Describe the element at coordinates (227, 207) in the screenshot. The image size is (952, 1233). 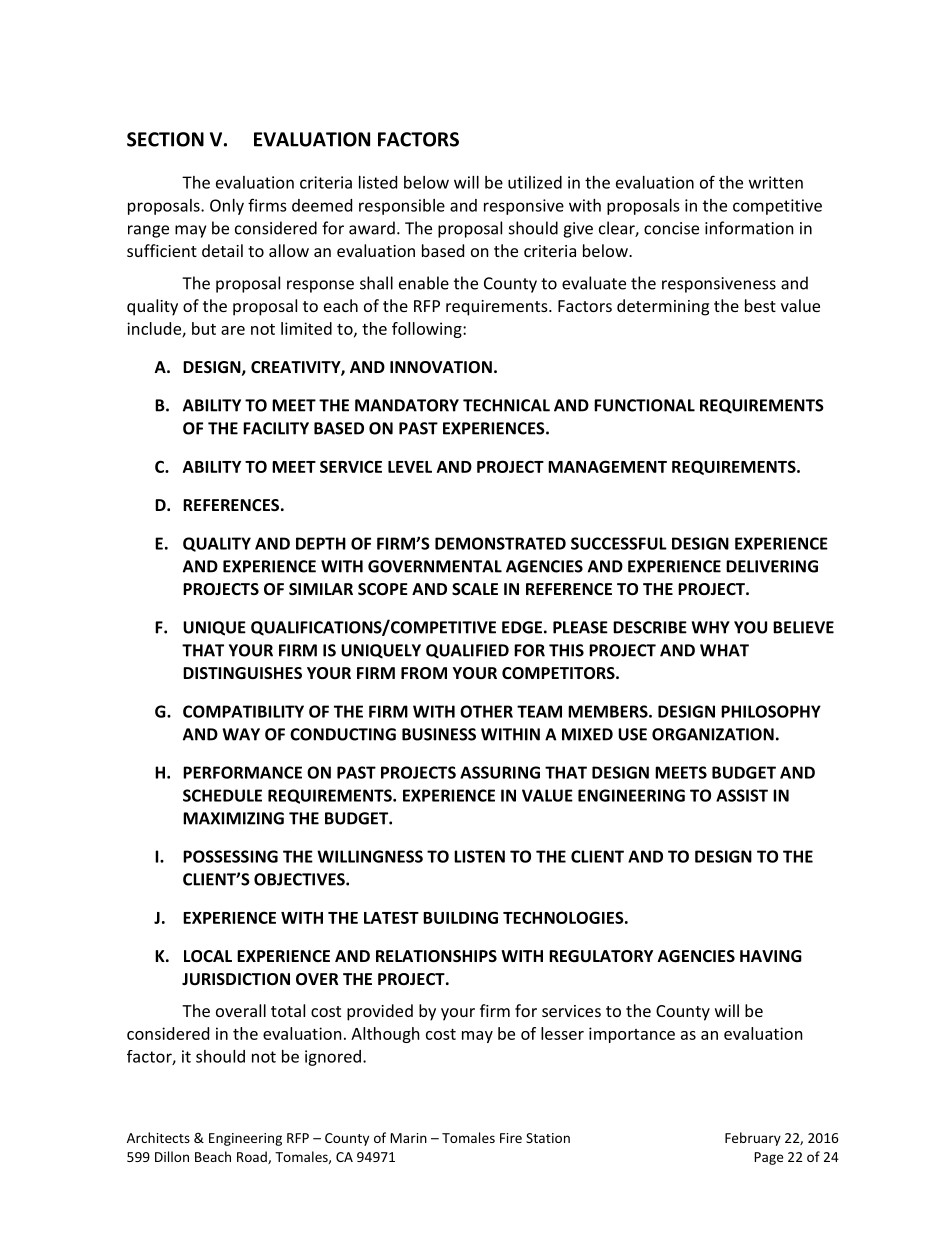
I see `Only` at that location.
